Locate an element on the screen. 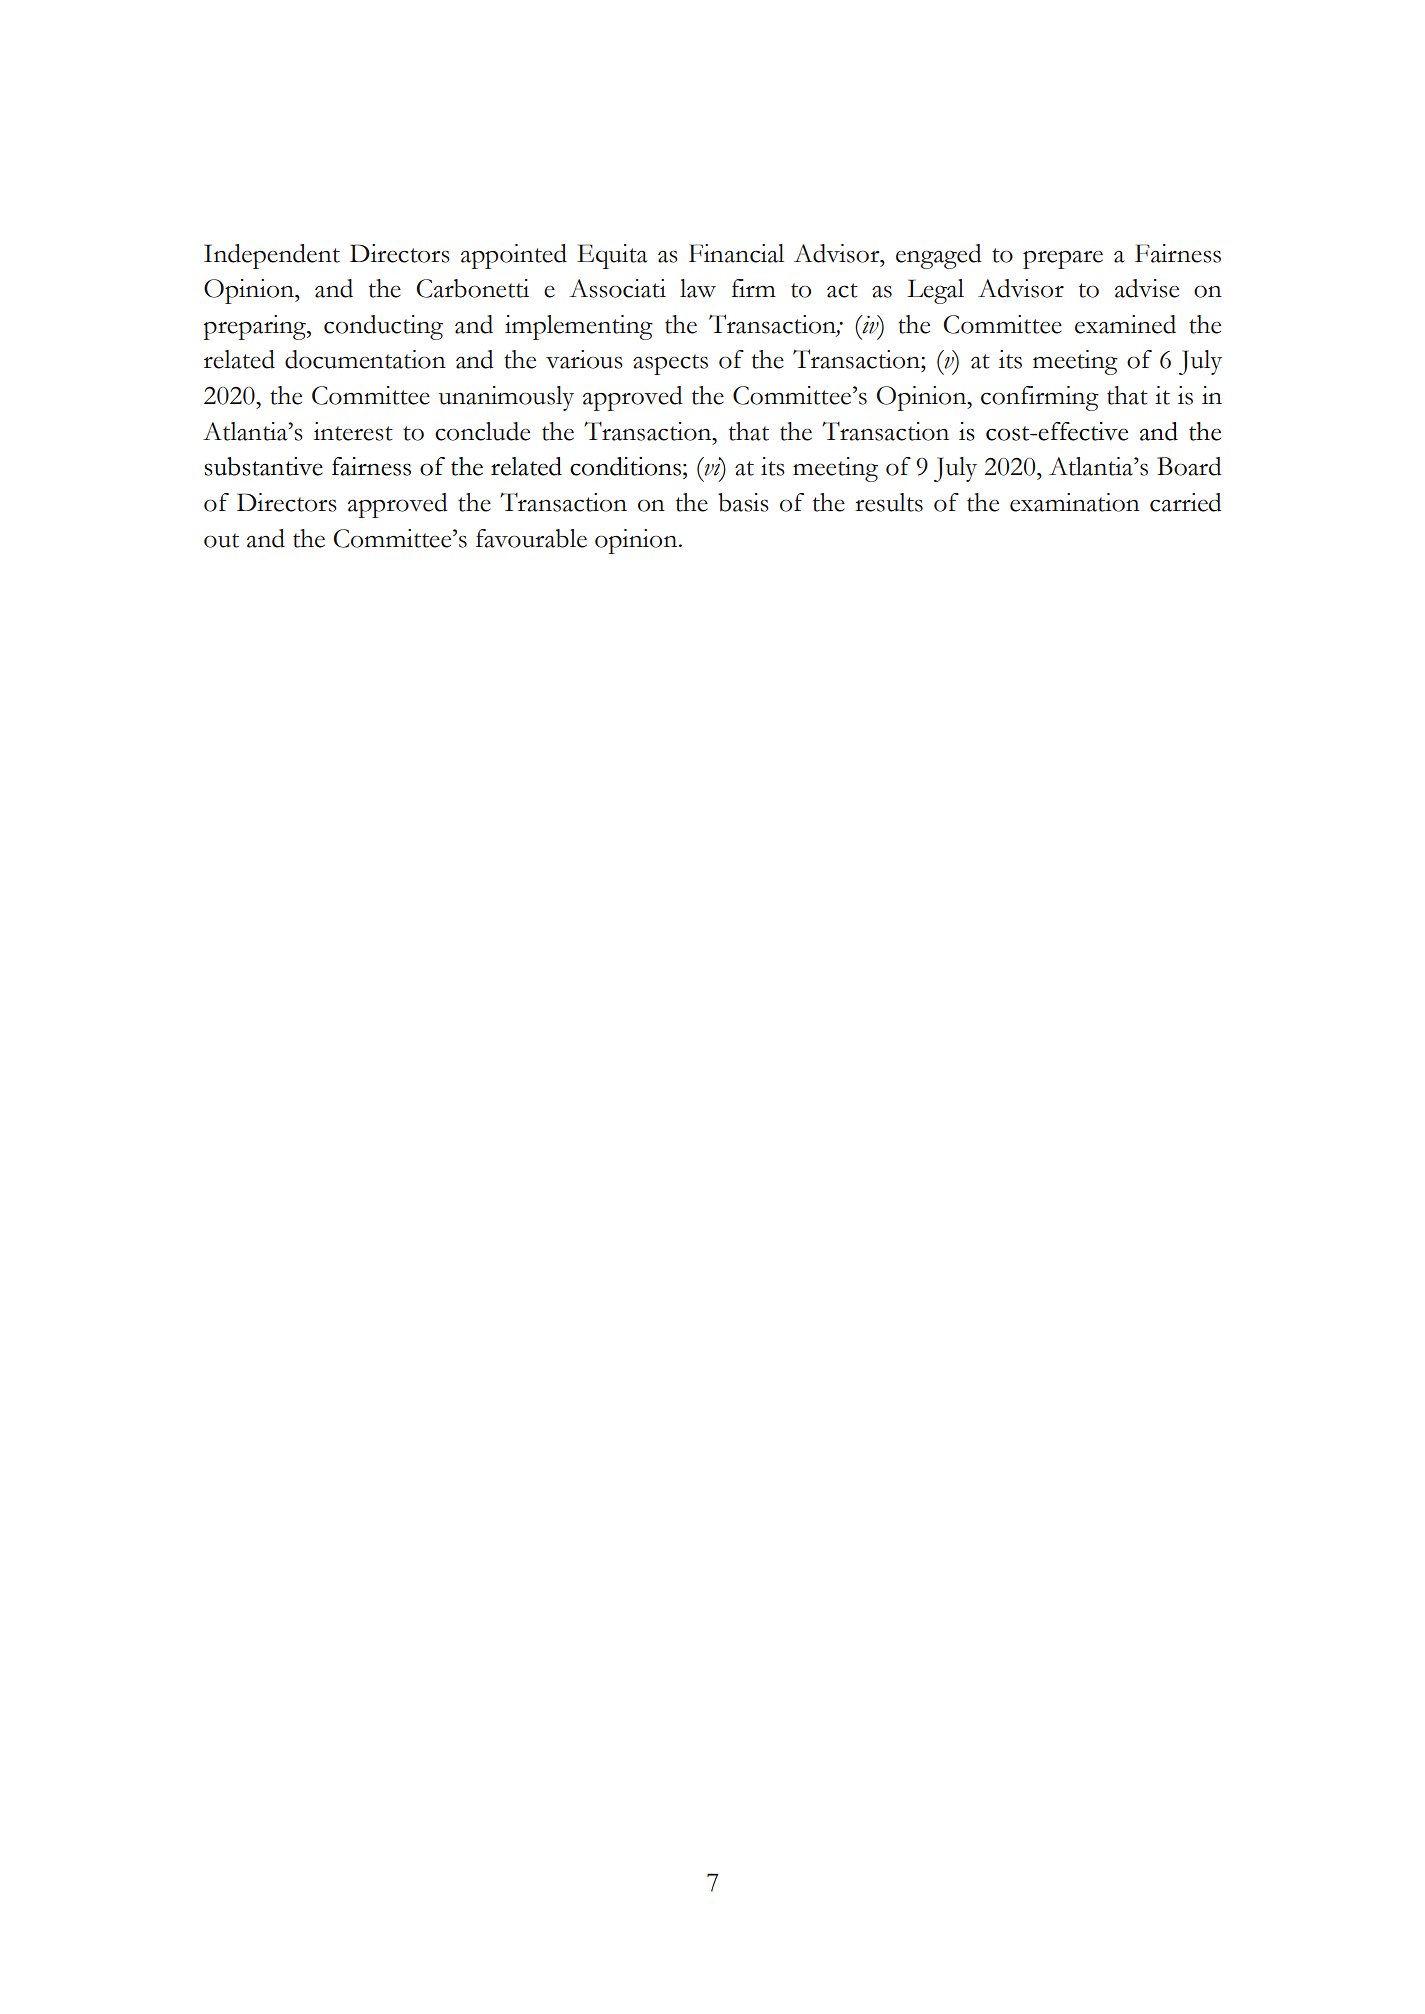 The image size is (1425, 2014). aspects is located at coordinates (670, 364).
